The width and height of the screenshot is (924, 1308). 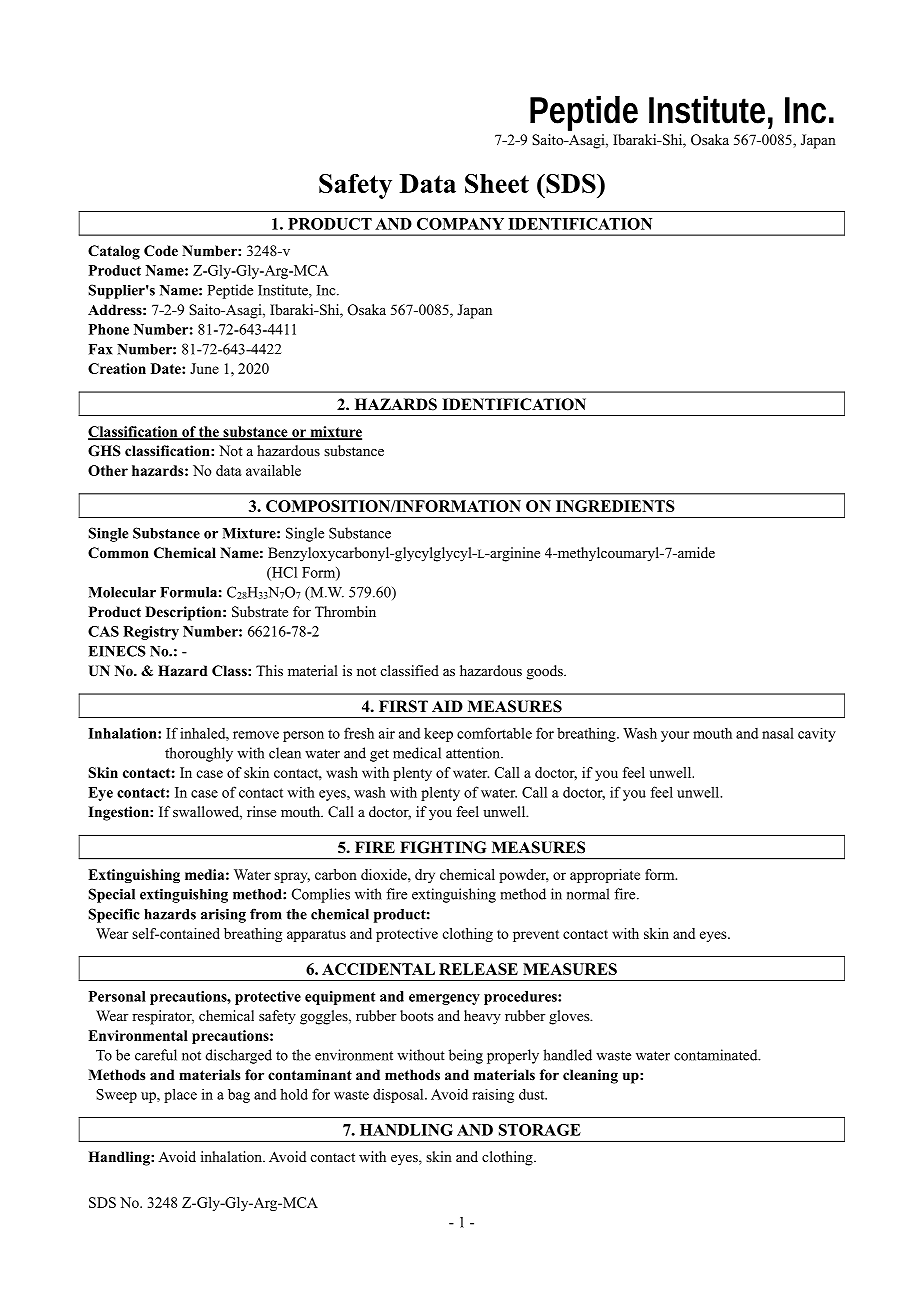 What do you see at coordinates (717, 1055) in the screenshot?
I see `contaminated` at bounding box center [717, 1055].
